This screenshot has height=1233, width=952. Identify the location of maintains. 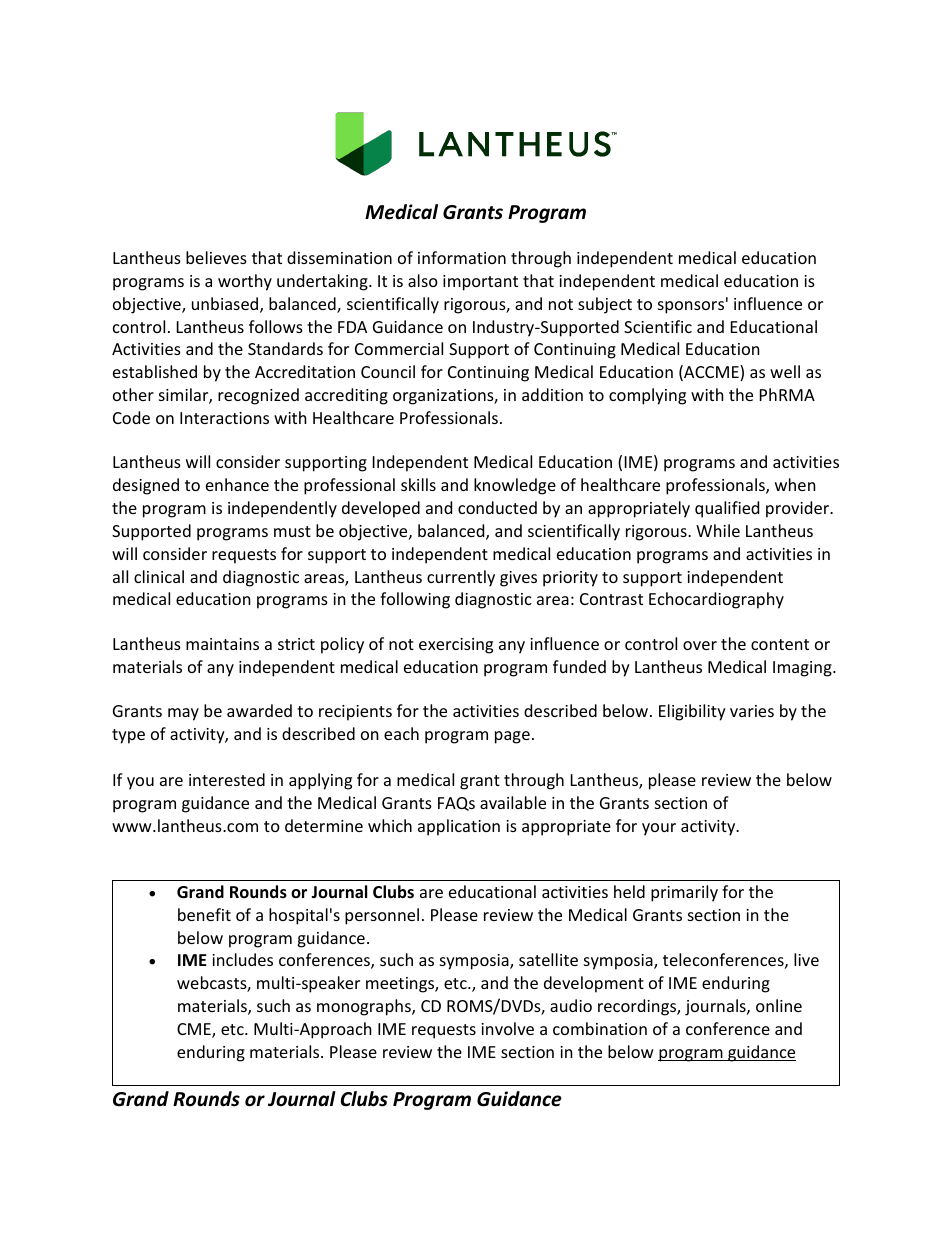
(222, 644).
